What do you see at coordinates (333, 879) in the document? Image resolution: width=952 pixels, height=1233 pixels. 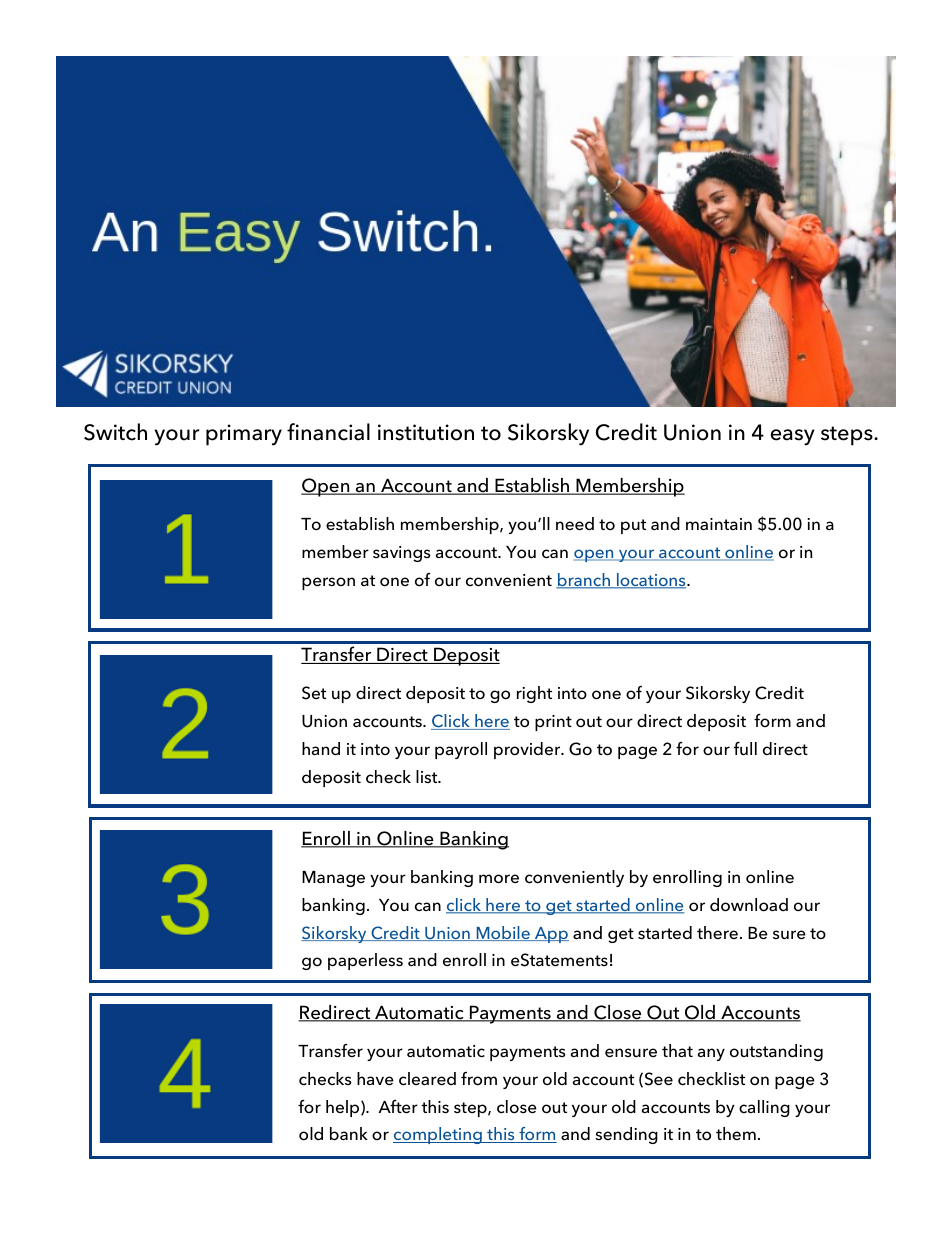 I see `Manage` at bounding box center [333, 879].
